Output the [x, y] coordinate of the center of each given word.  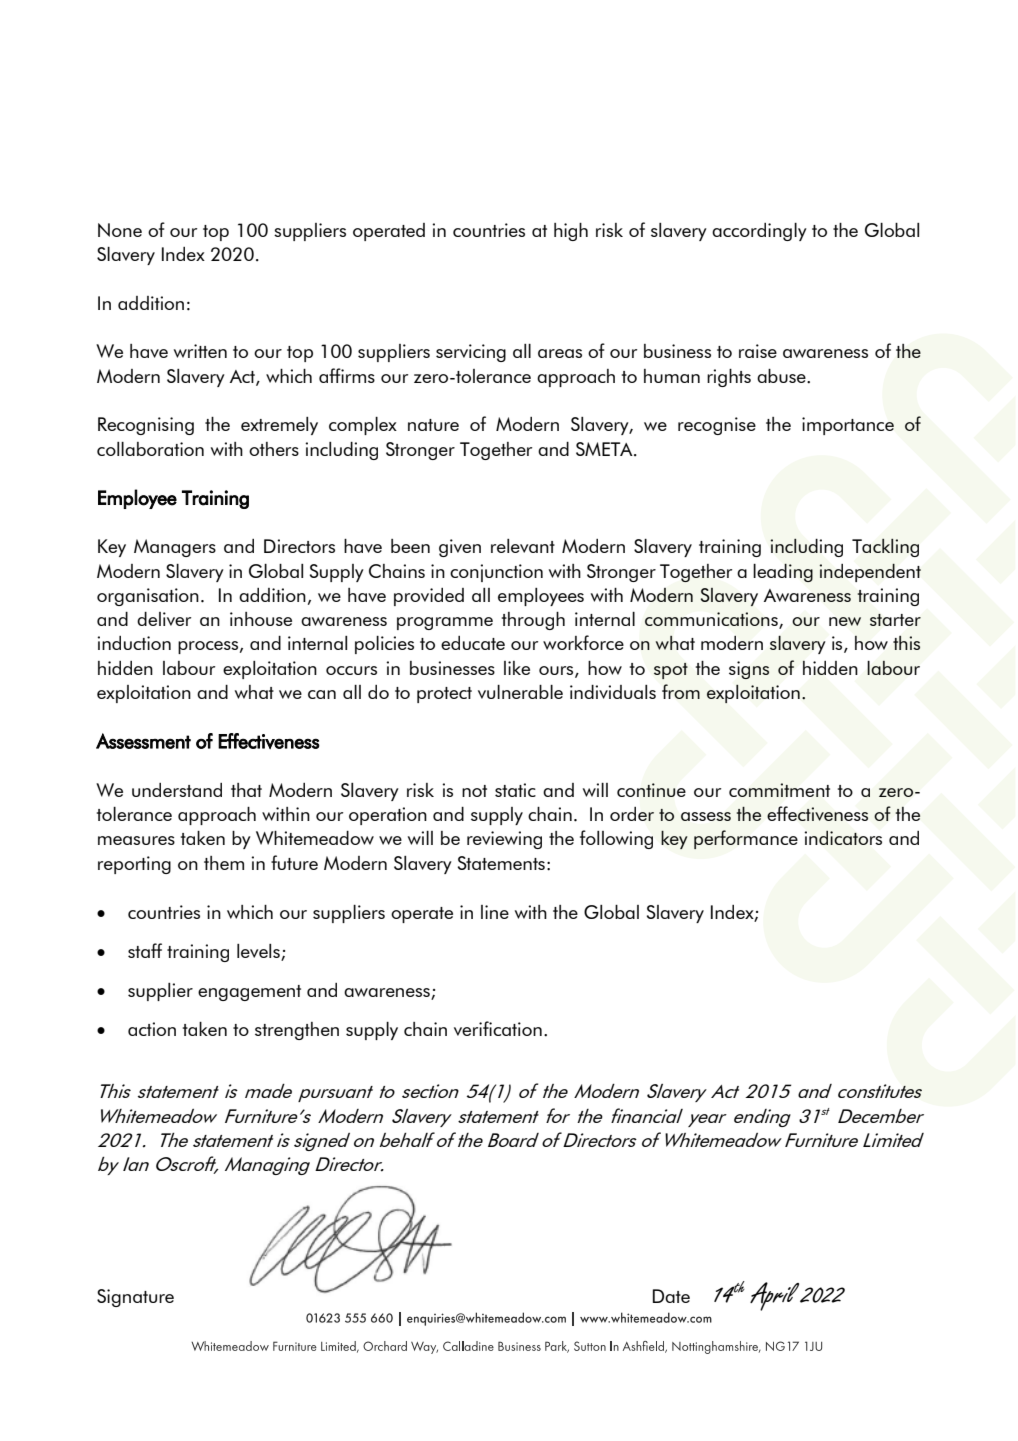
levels [259, 952]
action [152, 1029]
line [495, 912]
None [120, 230]
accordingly [759, 232]
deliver [164, 619]
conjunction [496, 573]
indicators [843, 838]
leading [783, 572]
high [571, 232]
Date [671, 1296]
